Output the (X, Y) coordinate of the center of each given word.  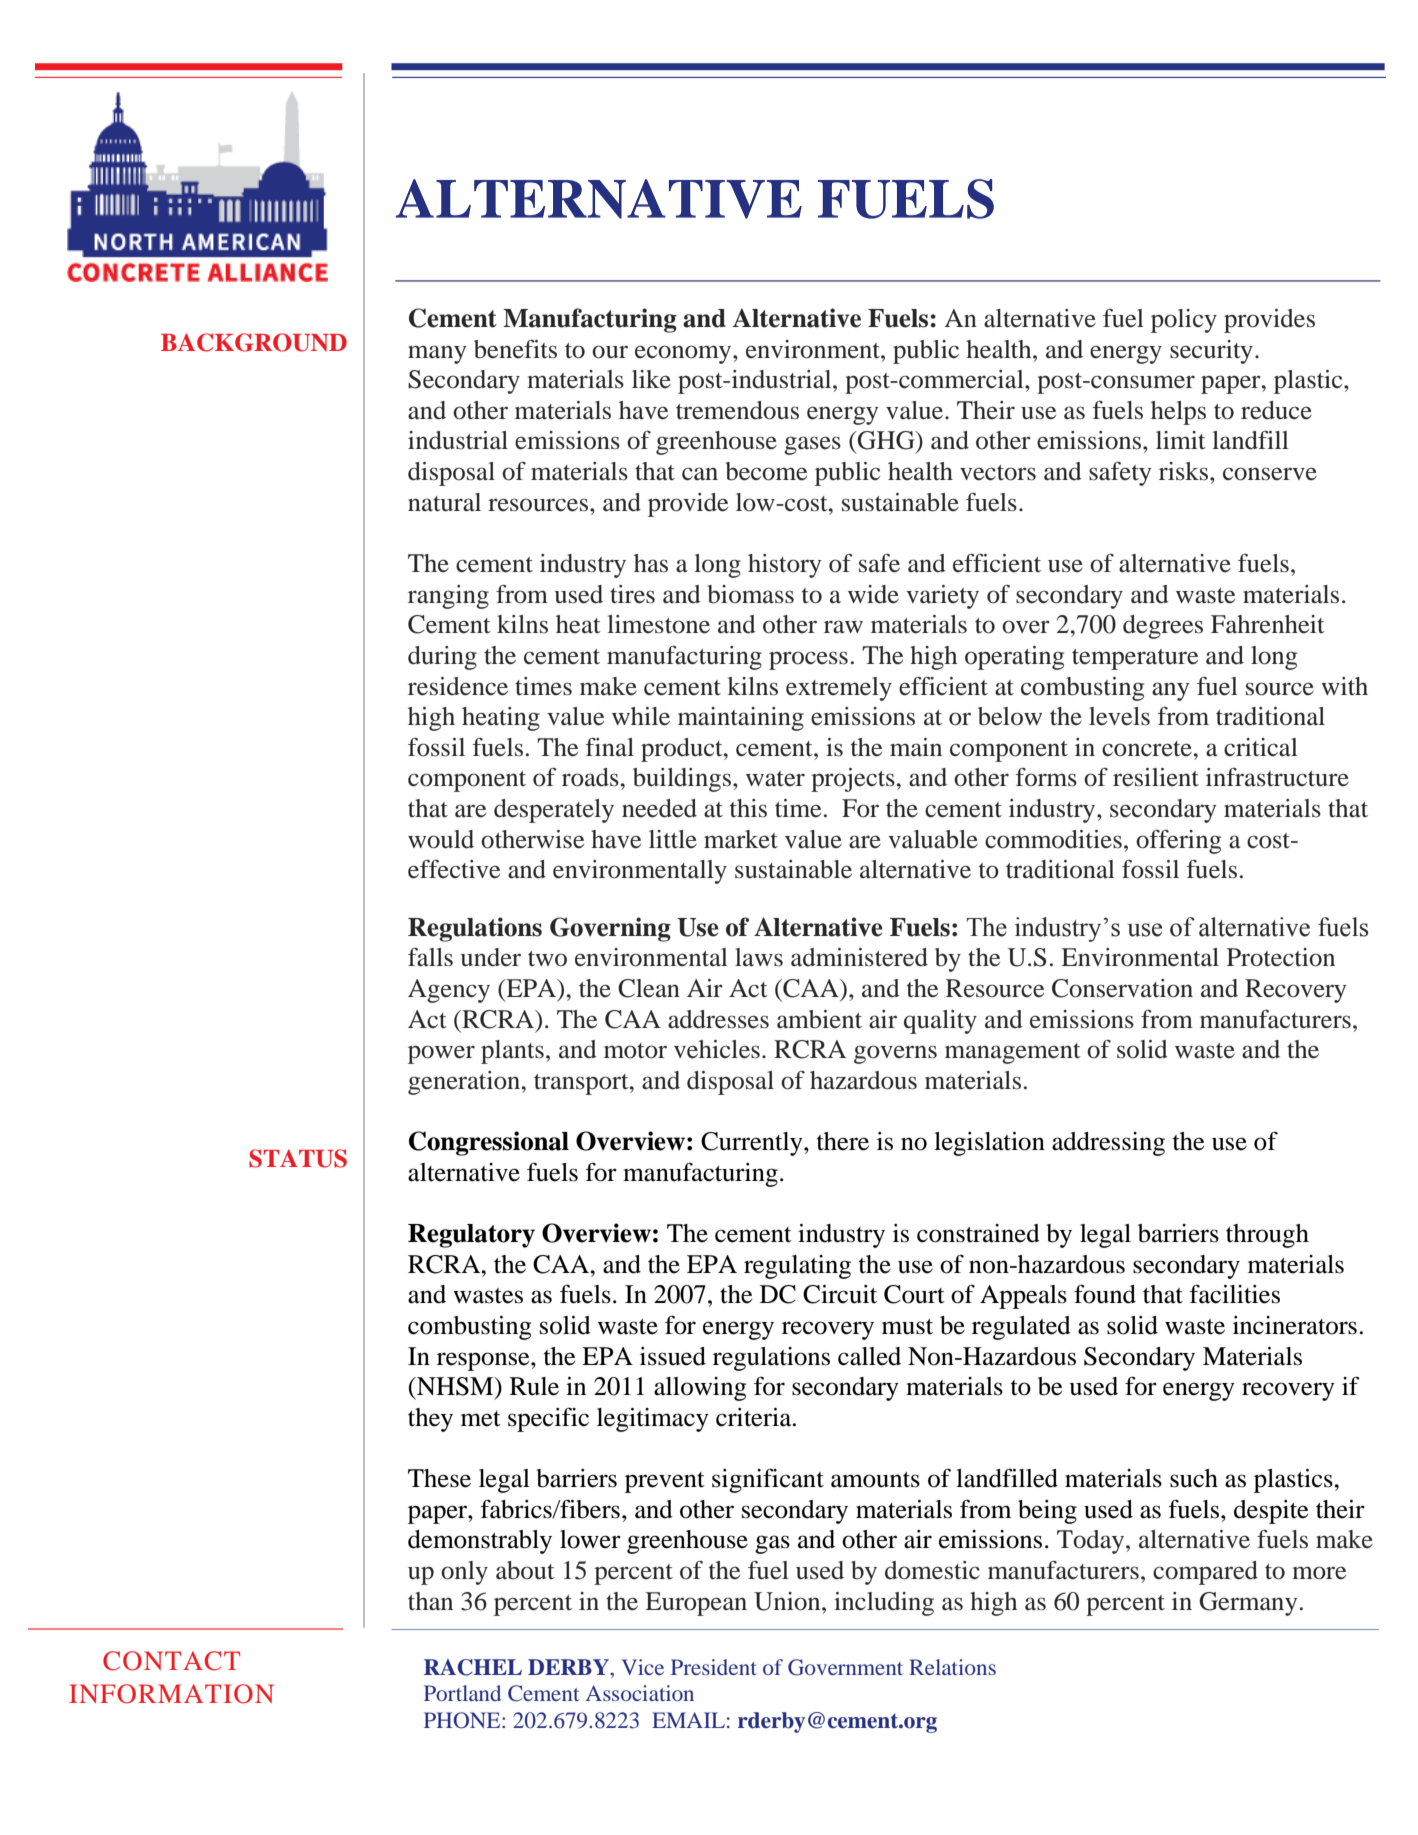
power (441, 1054)
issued (673, 1356)
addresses (718, 1019)
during (442, 658)
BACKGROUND (254, 342)
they (430, 1420)
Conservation (1122, 988)
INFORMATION (171, 1694)
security (1211, 352)
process (808, 660)
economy (684, 354)
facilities (1234, 1294)
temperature (1135, 659)
